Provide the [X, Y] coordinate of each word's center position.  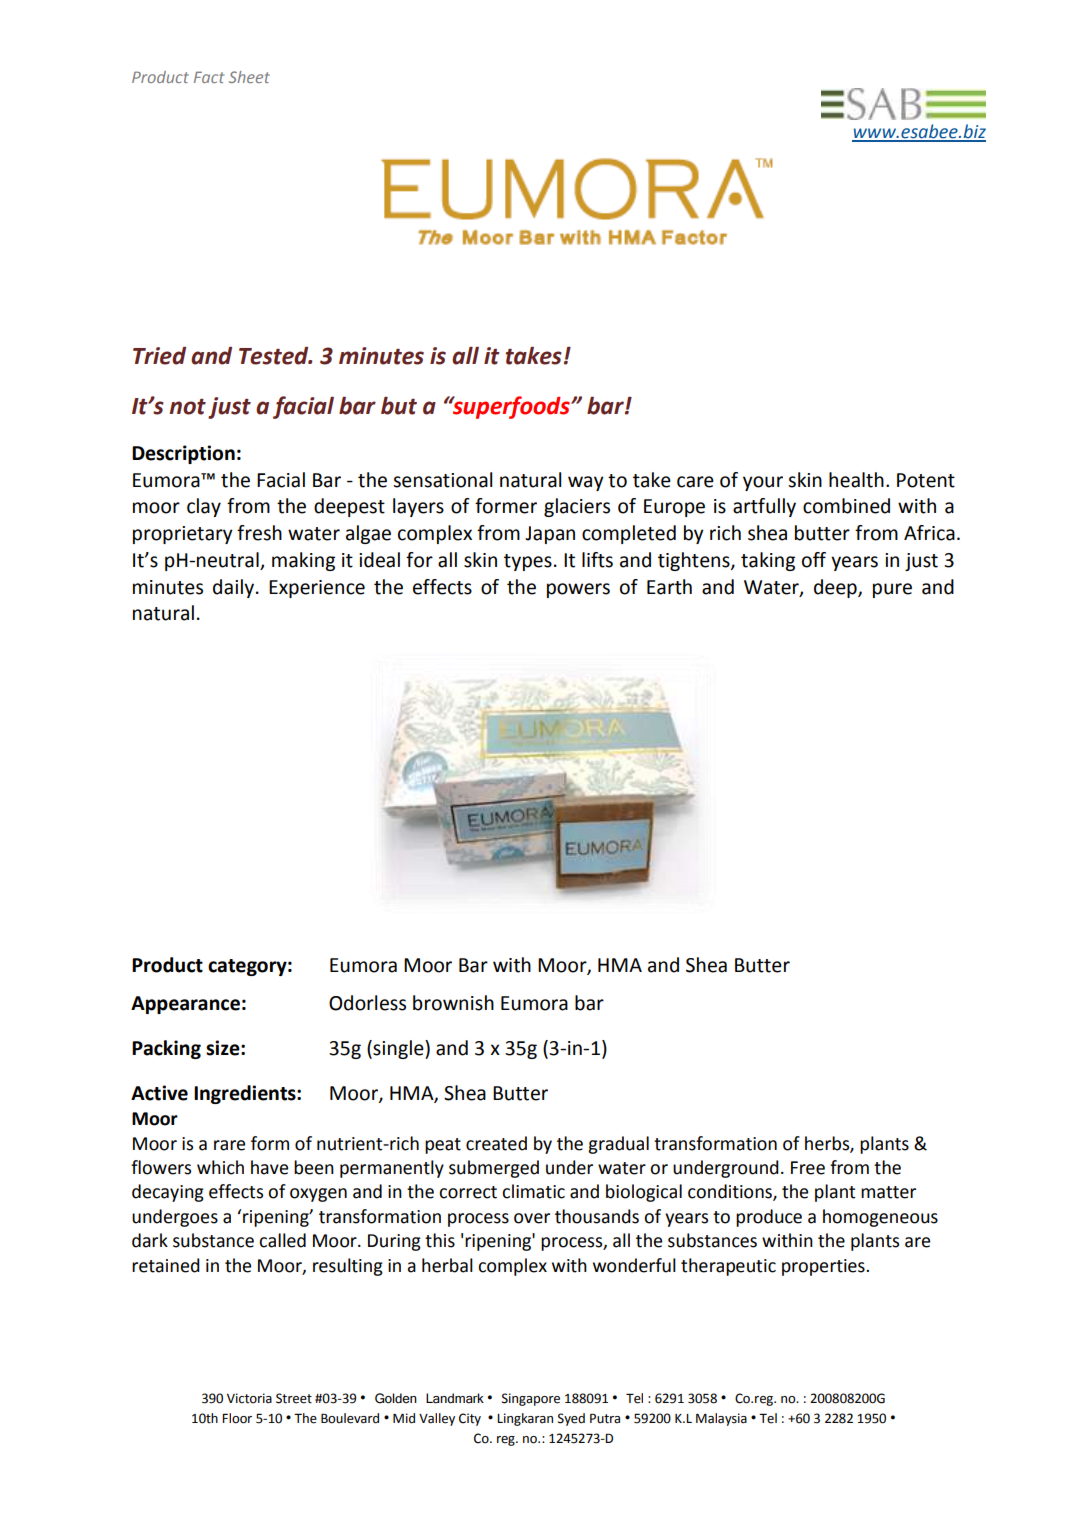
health [856, 480]
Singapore [531, 1399]
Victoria [249, 1398]
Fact [209, 77]
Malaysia [721, 1419]
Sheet [249, 77]
